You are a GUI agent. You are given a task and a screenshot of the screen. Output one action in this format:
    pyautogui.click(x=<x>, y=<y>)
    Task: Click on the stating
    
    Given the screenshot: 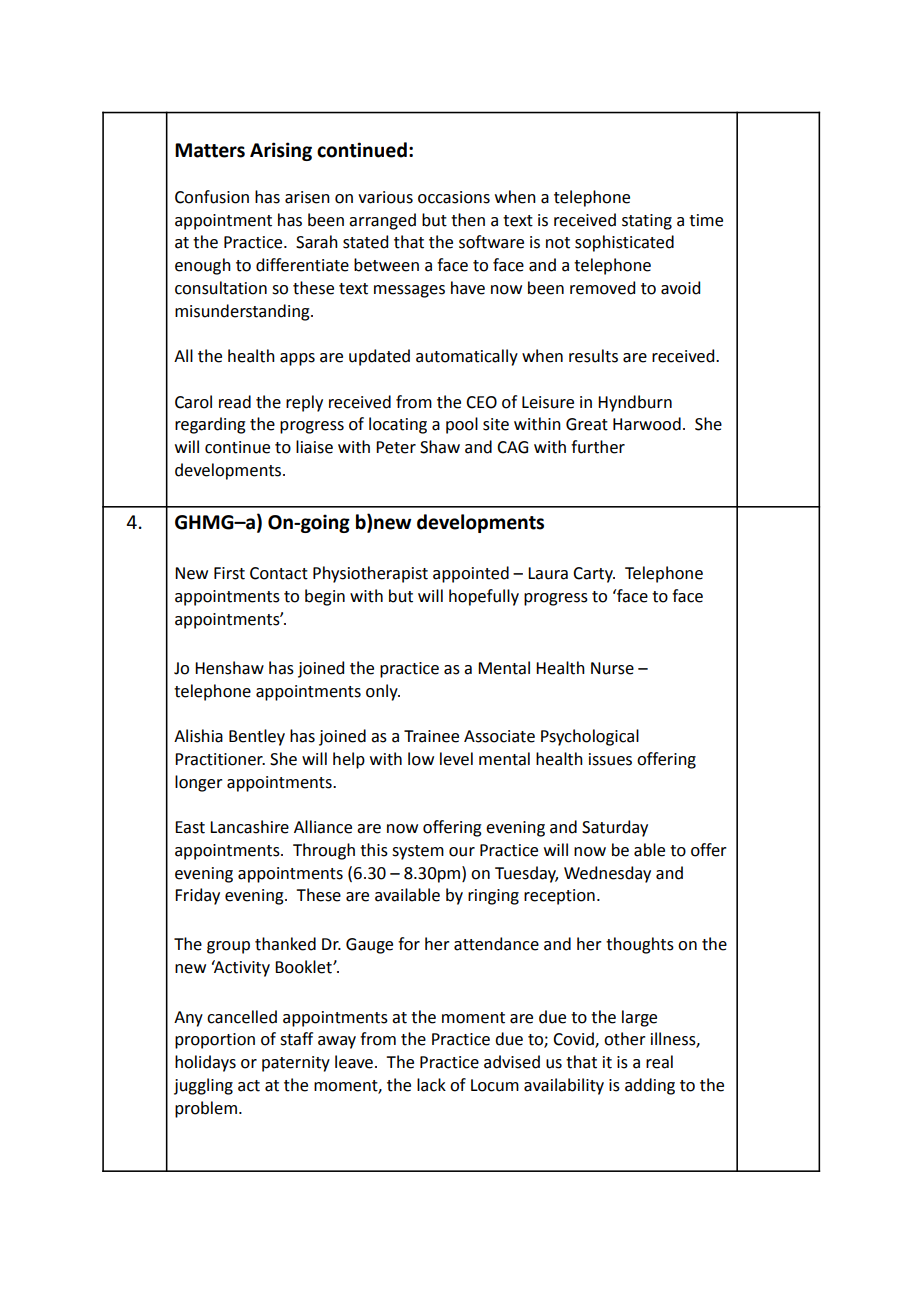 What is the action you would take?
    pyautogui.click(x=647, y=222)
